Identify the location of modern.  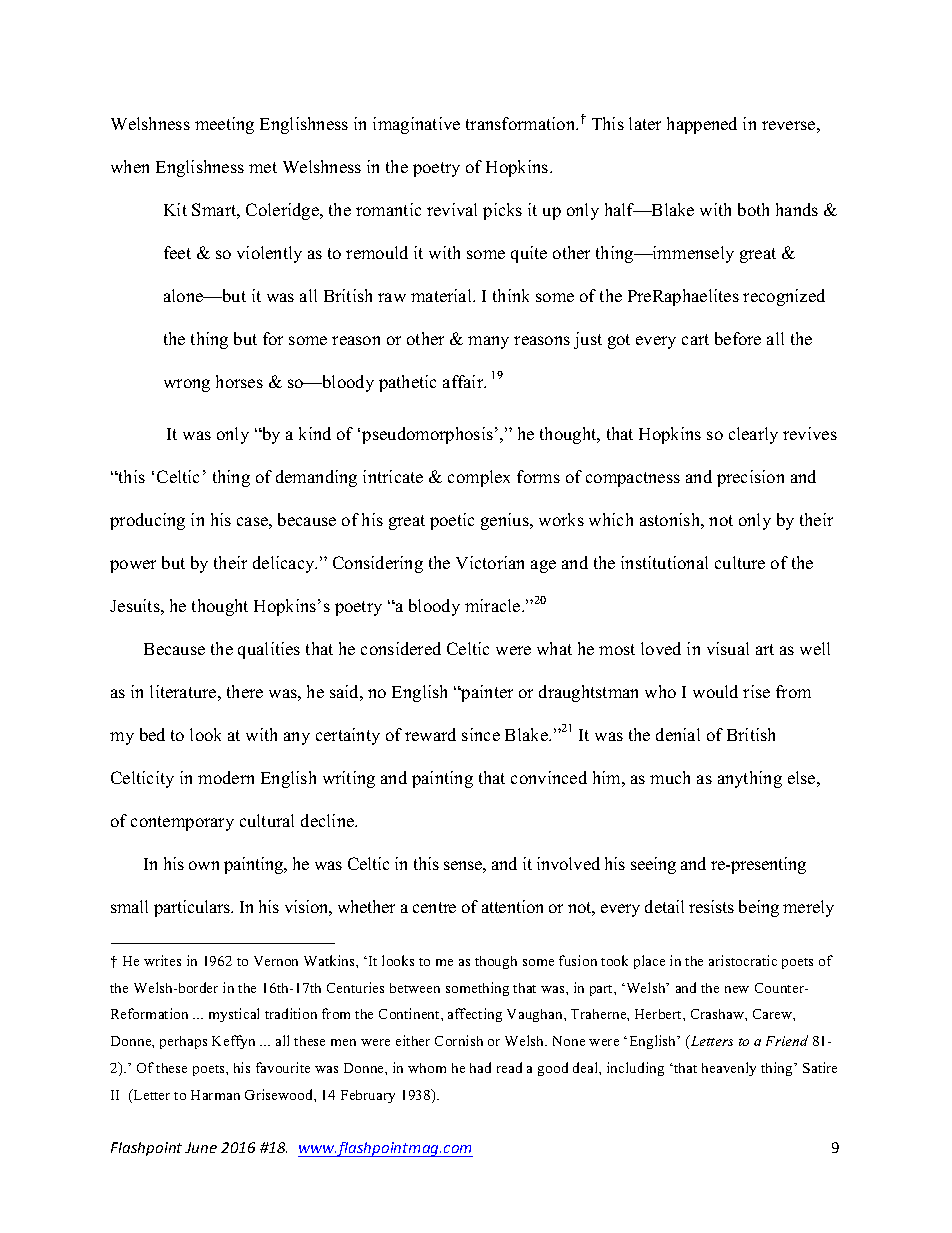
(226, 777).
